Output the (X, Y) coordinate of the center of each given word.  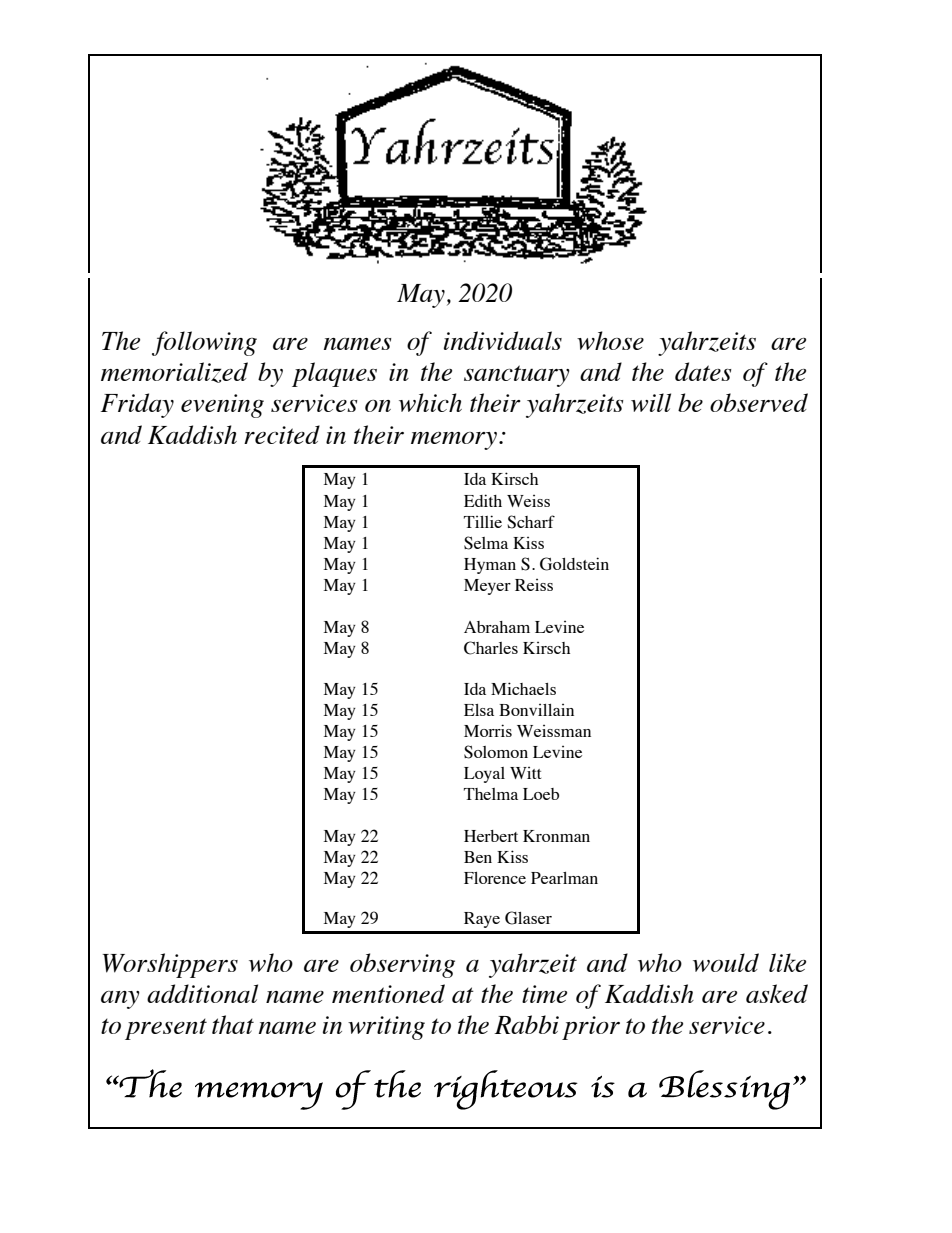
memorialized (174, 372)
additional (202, 993)
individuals (503, 340)
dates (703, 371)
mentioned (388, 993)
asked (777, 993)
